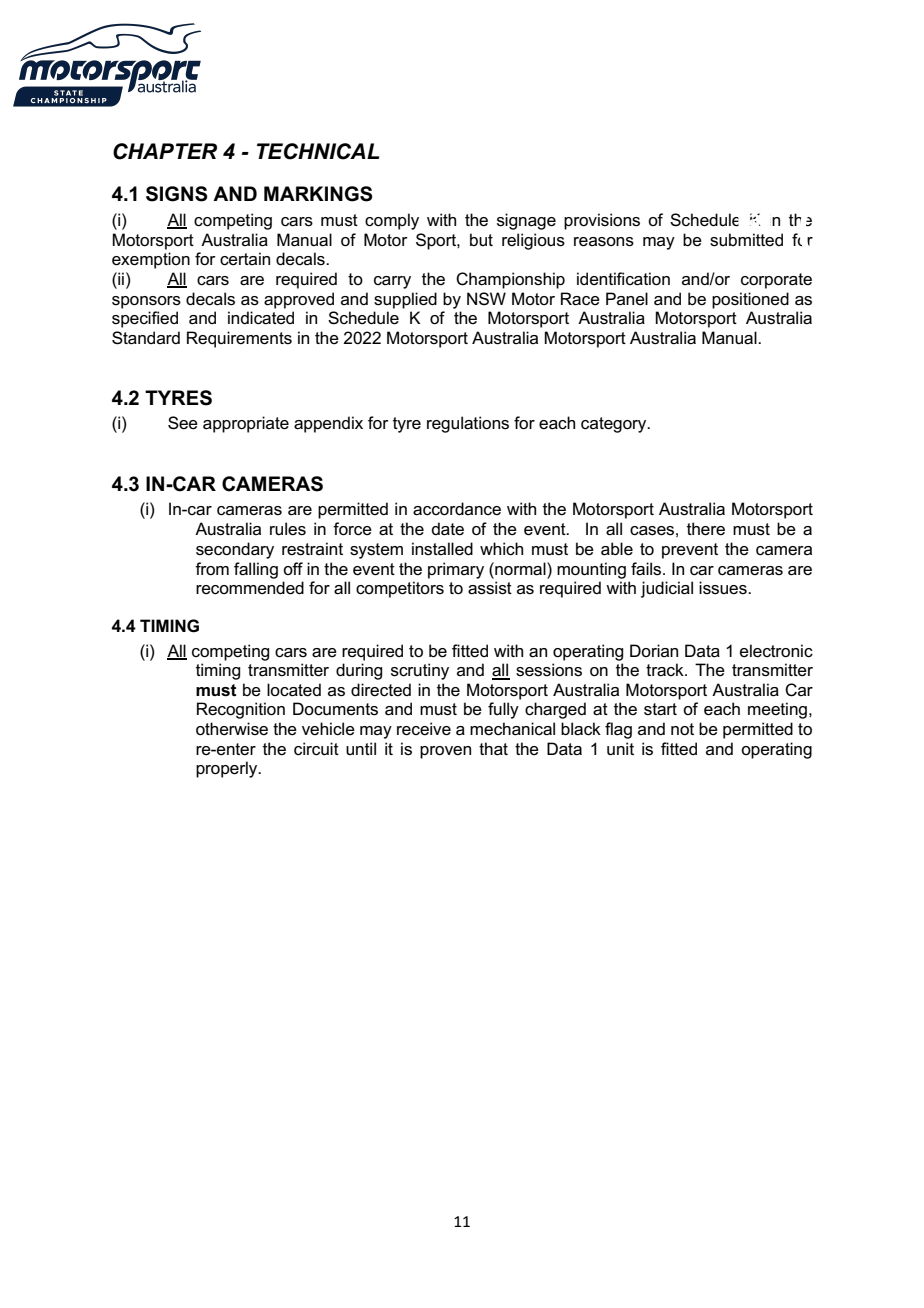 The image size is (924, 1308). I want to click on regulations, so click(468, 424).
